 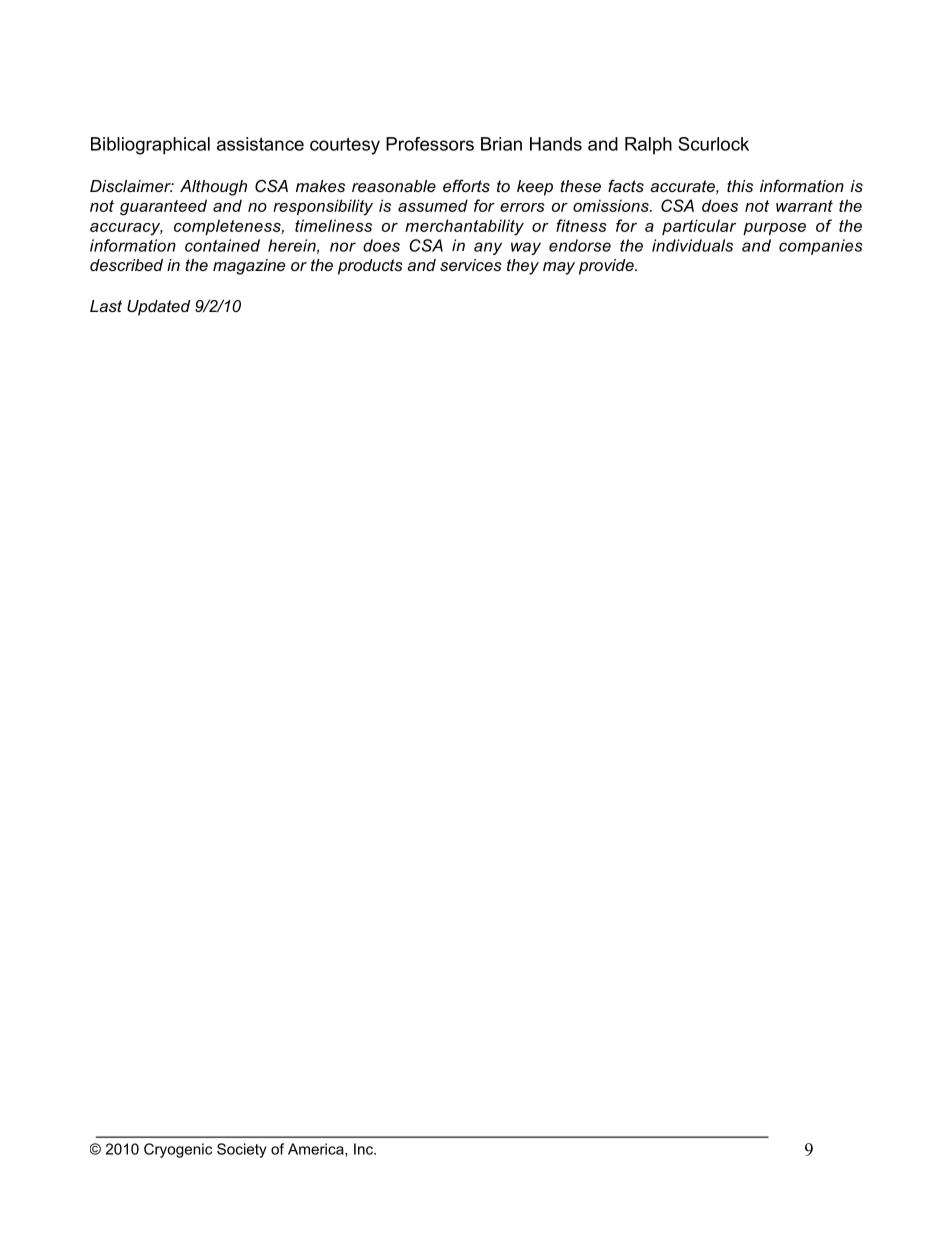 I want to click on provide, so click(x=607, y=267).
